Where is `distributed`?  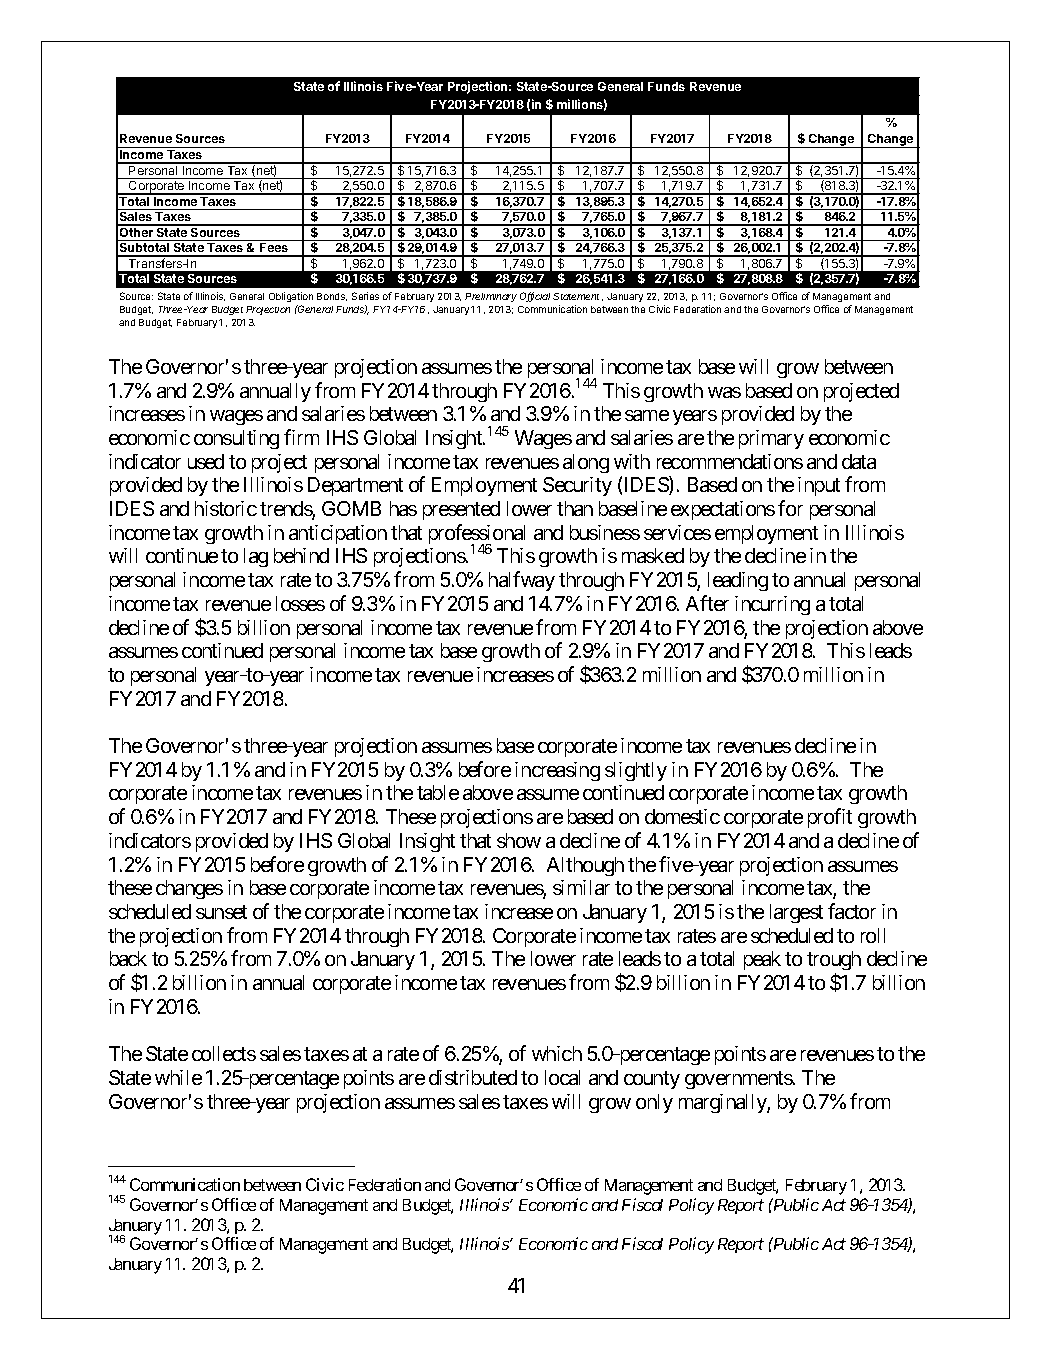
distributed is located at coordinates (473, 1077).
